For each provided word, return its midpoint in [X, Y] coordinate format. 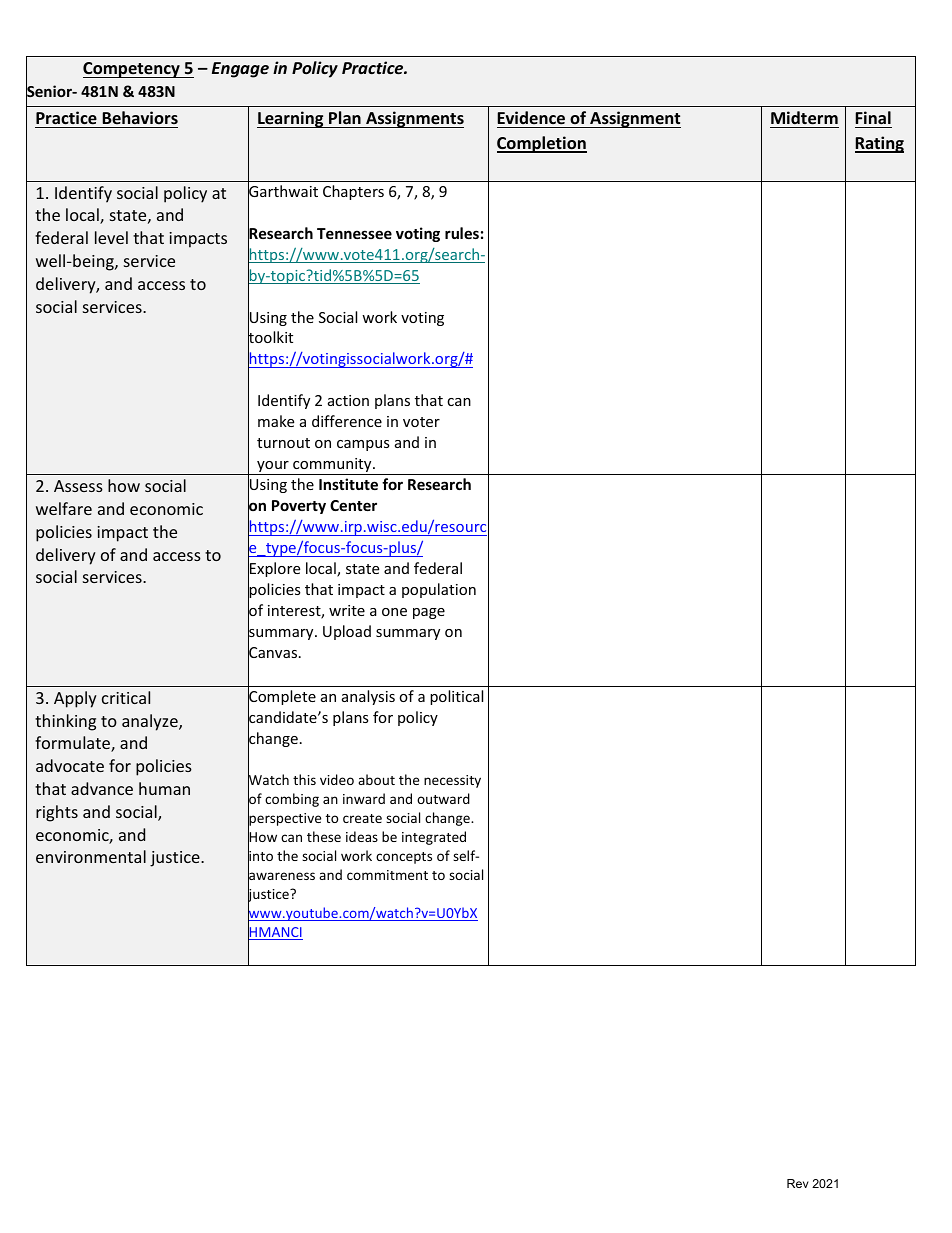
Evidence [531, 117]
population [439, 590]
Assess [78, 486]
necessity [452, 781]
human [164, 788]
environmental [91, 856]
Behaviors [140, 117]
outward [443, 798]
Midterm [804, 118]
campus [363, 445]
